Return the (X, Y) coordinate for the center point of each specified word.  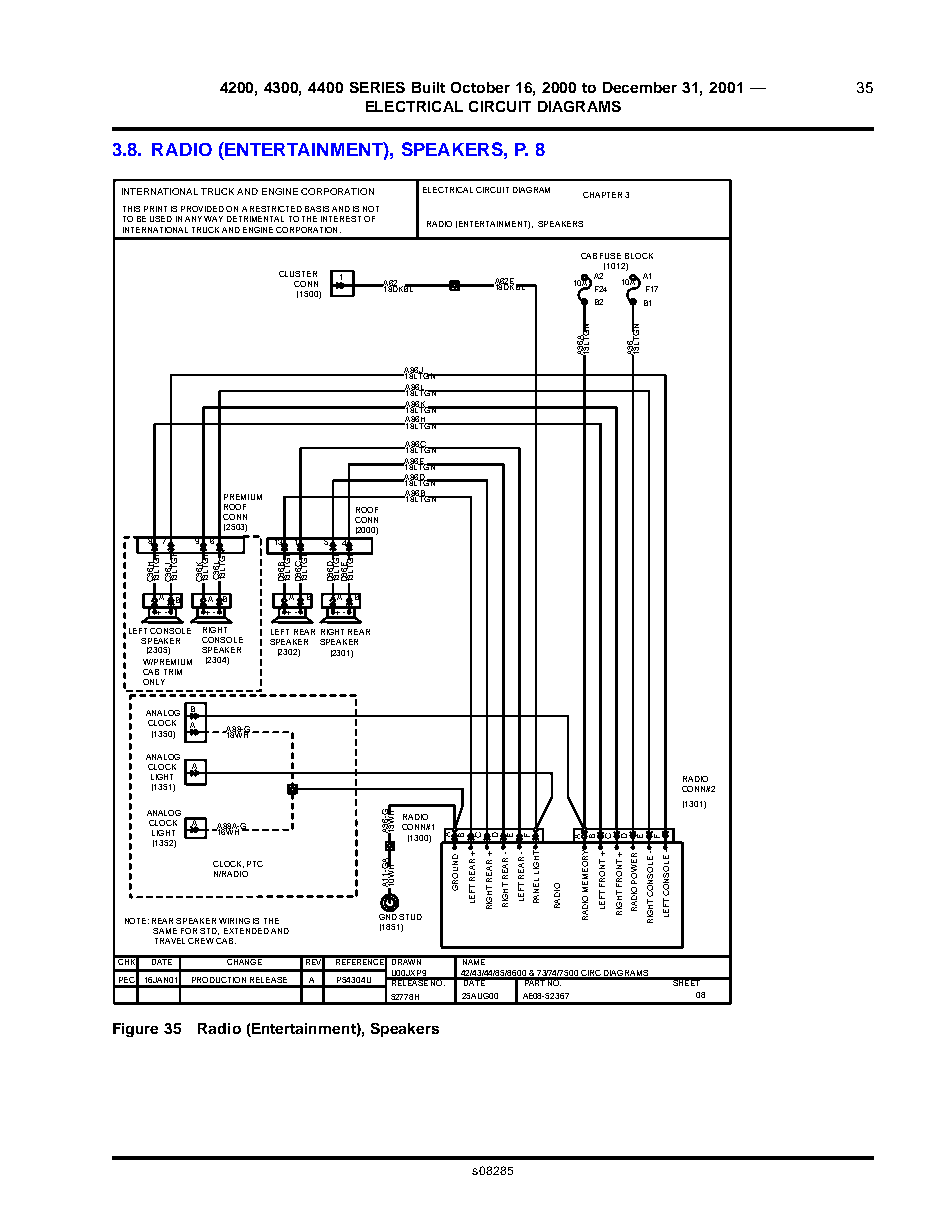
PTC (255, 864)
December (640, 87)
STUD (410, 917)
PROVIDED (202, 209)
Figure (135, 1030)
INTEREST (341, 219)
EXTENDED (246, 931)
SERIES (377, 87)
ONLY (154, 682)
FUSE (610, 256)
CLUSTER (298, 274)
